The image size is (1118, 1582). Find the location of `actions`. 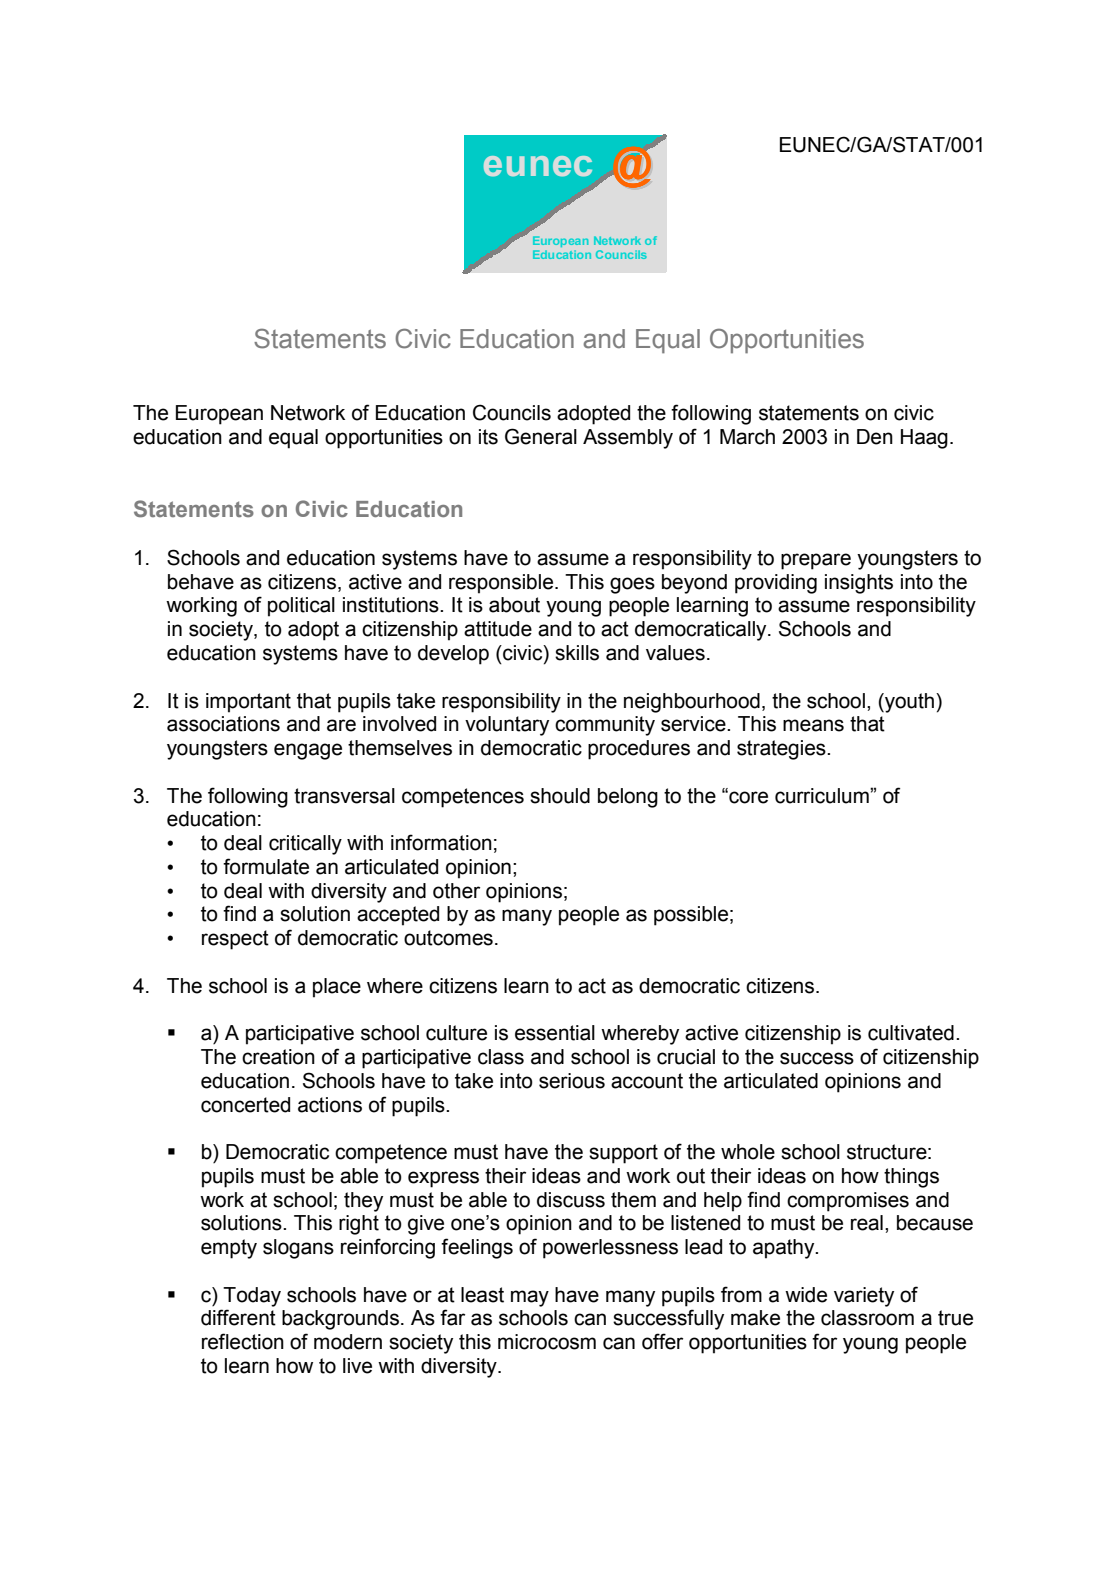

actions is located at coordinates (330, 1105).
